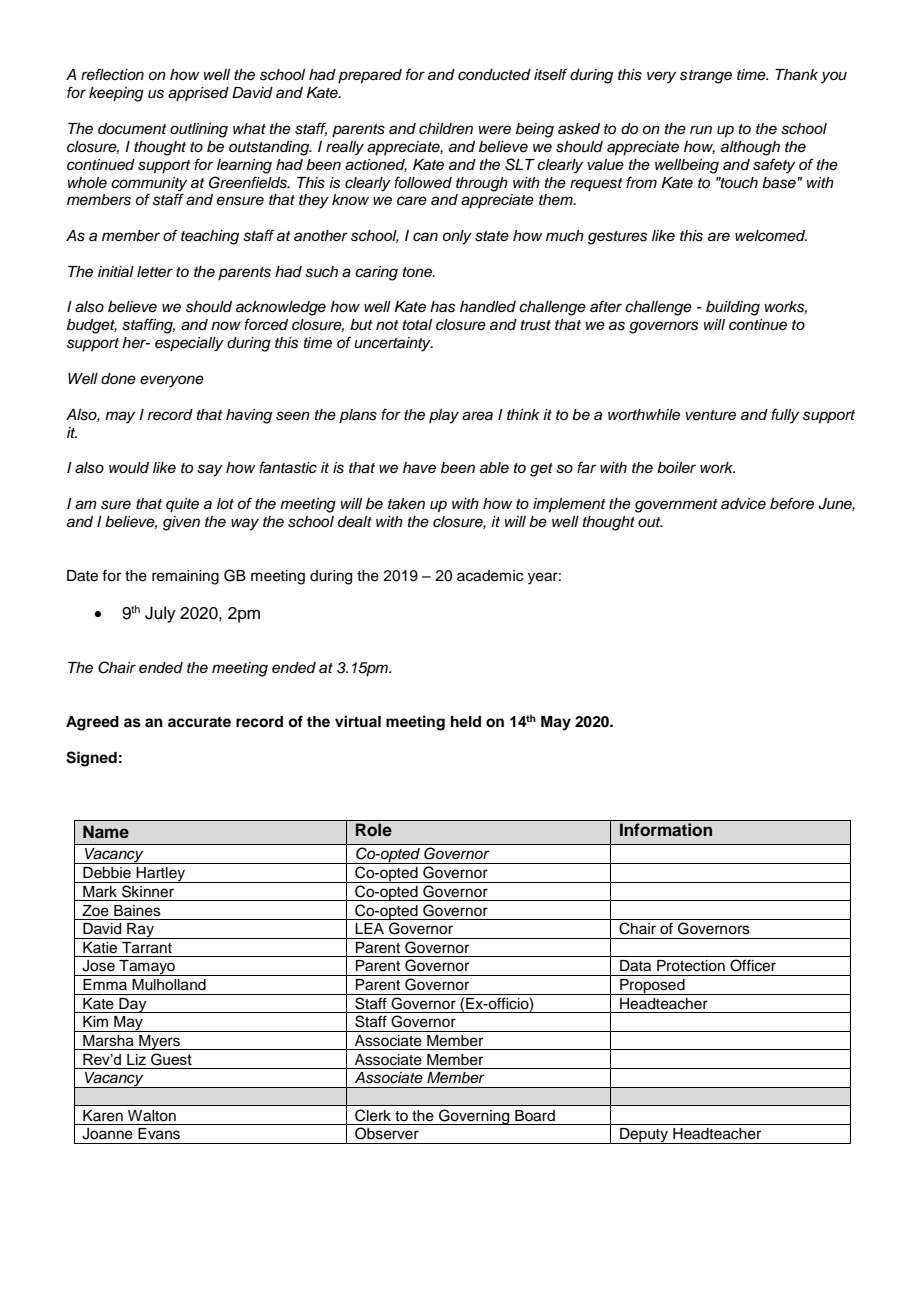 The image size is (924, 1308). Describe the element at coordinates (446, 129) in the document. I see `children` at that location.
